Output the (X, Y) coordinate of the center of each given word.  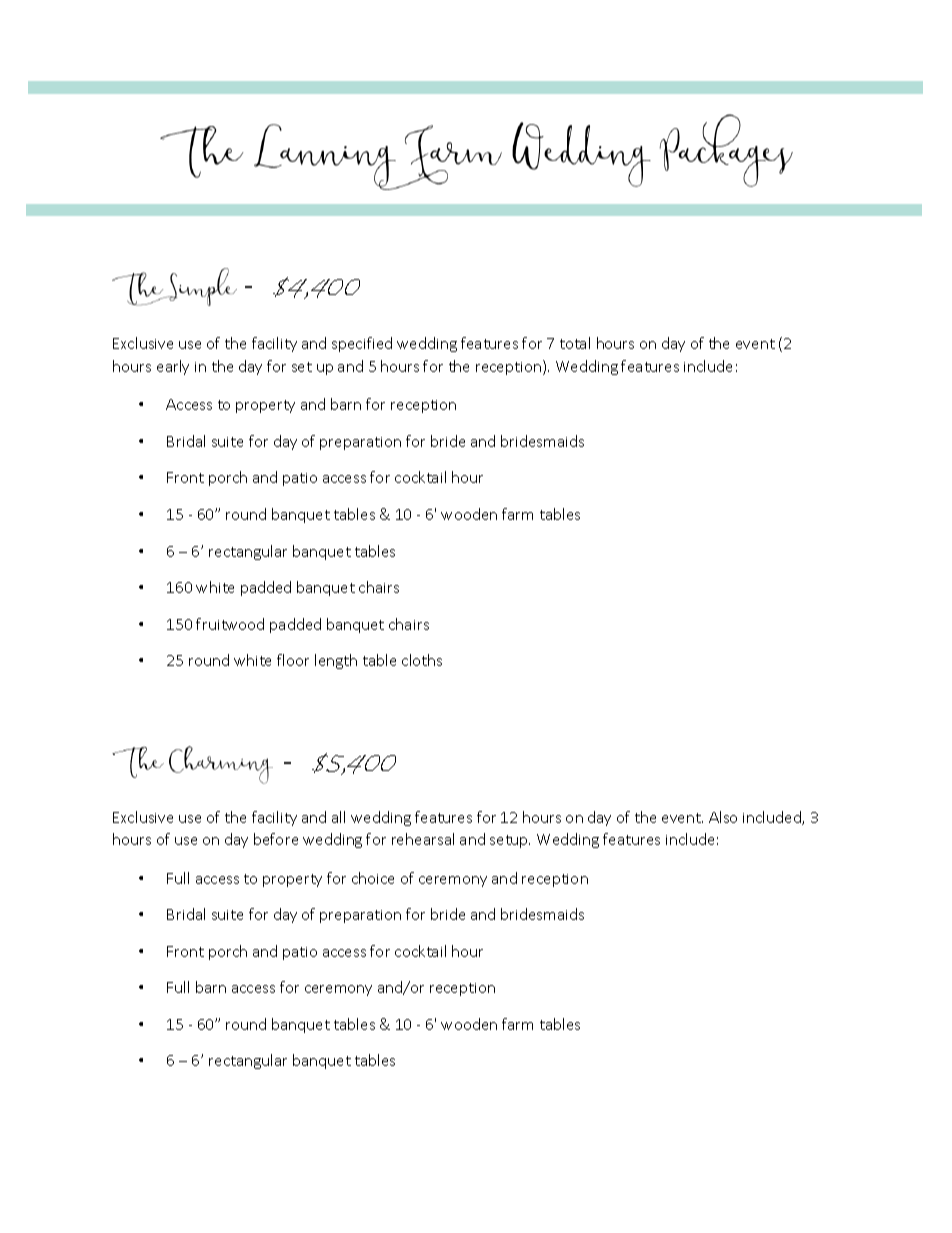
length (336, 661)
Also (723, 817)
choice (373, 878)
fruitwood (230, 624)
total (575, 343)
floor (293, 660)
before (276, 839)
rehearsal (423, 839)
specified (362, 344)
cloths (422, 660)
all (338, 817)
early (173, 367)
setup (510, 841)
